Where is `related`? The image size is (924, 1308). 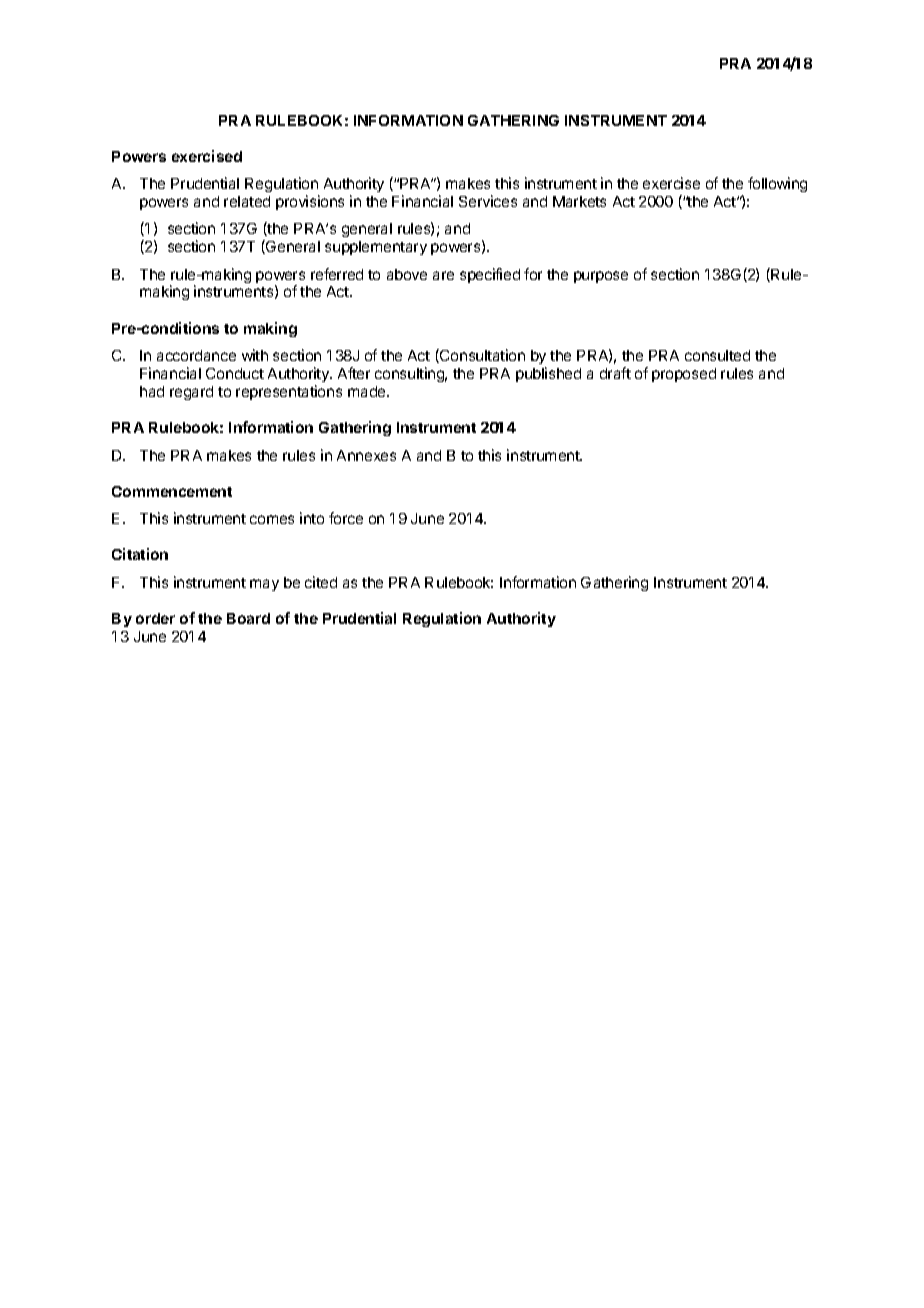 related is located at coordinates (247, 201).
